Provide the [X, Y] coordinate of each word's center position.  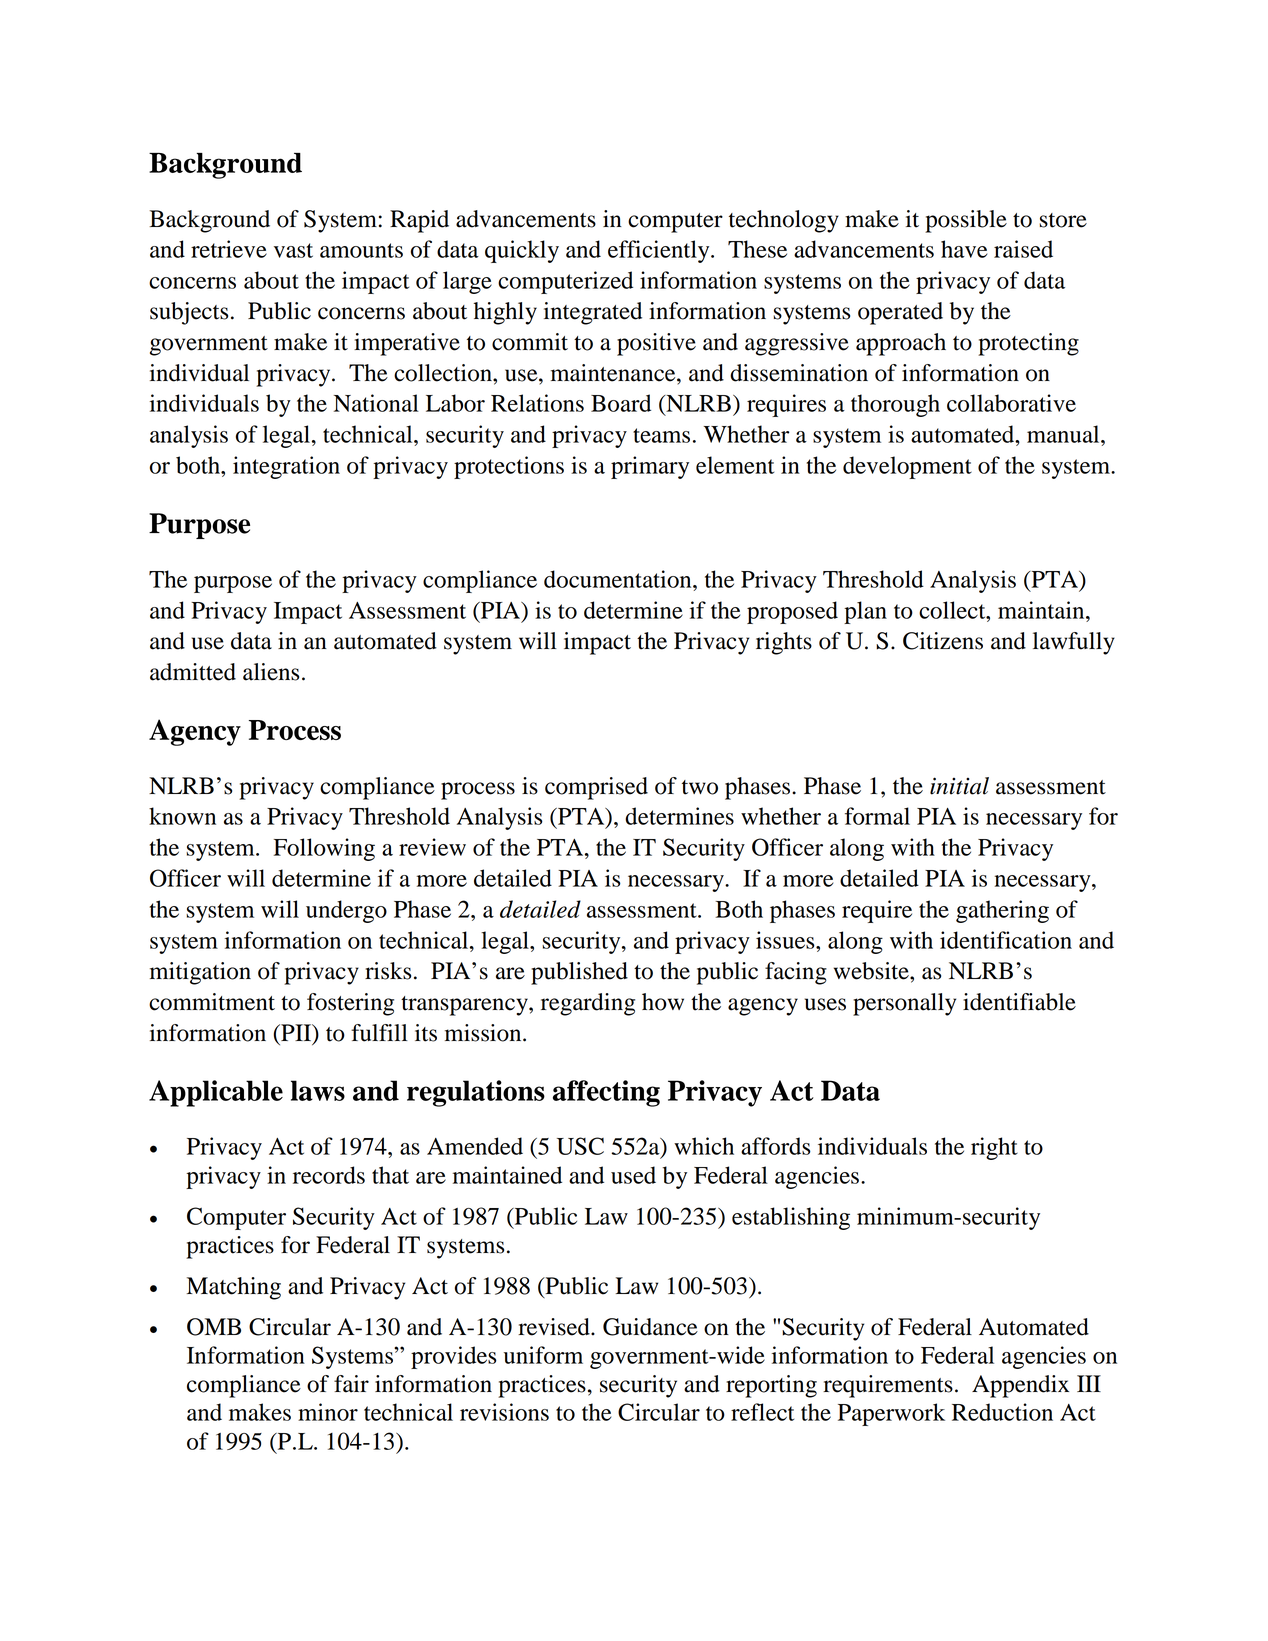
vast [293, 250]
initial [959, 786]
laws [318, 1090]
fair [351, 1384]
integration [286, 467]
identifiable [1019, 1002]
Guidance [650, 1327]
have [964, 249]
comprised [596, 788]
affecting [606, 1093]
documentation [619, 579]
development [907, 467]
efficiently [660, 251]
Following [324, 849]
